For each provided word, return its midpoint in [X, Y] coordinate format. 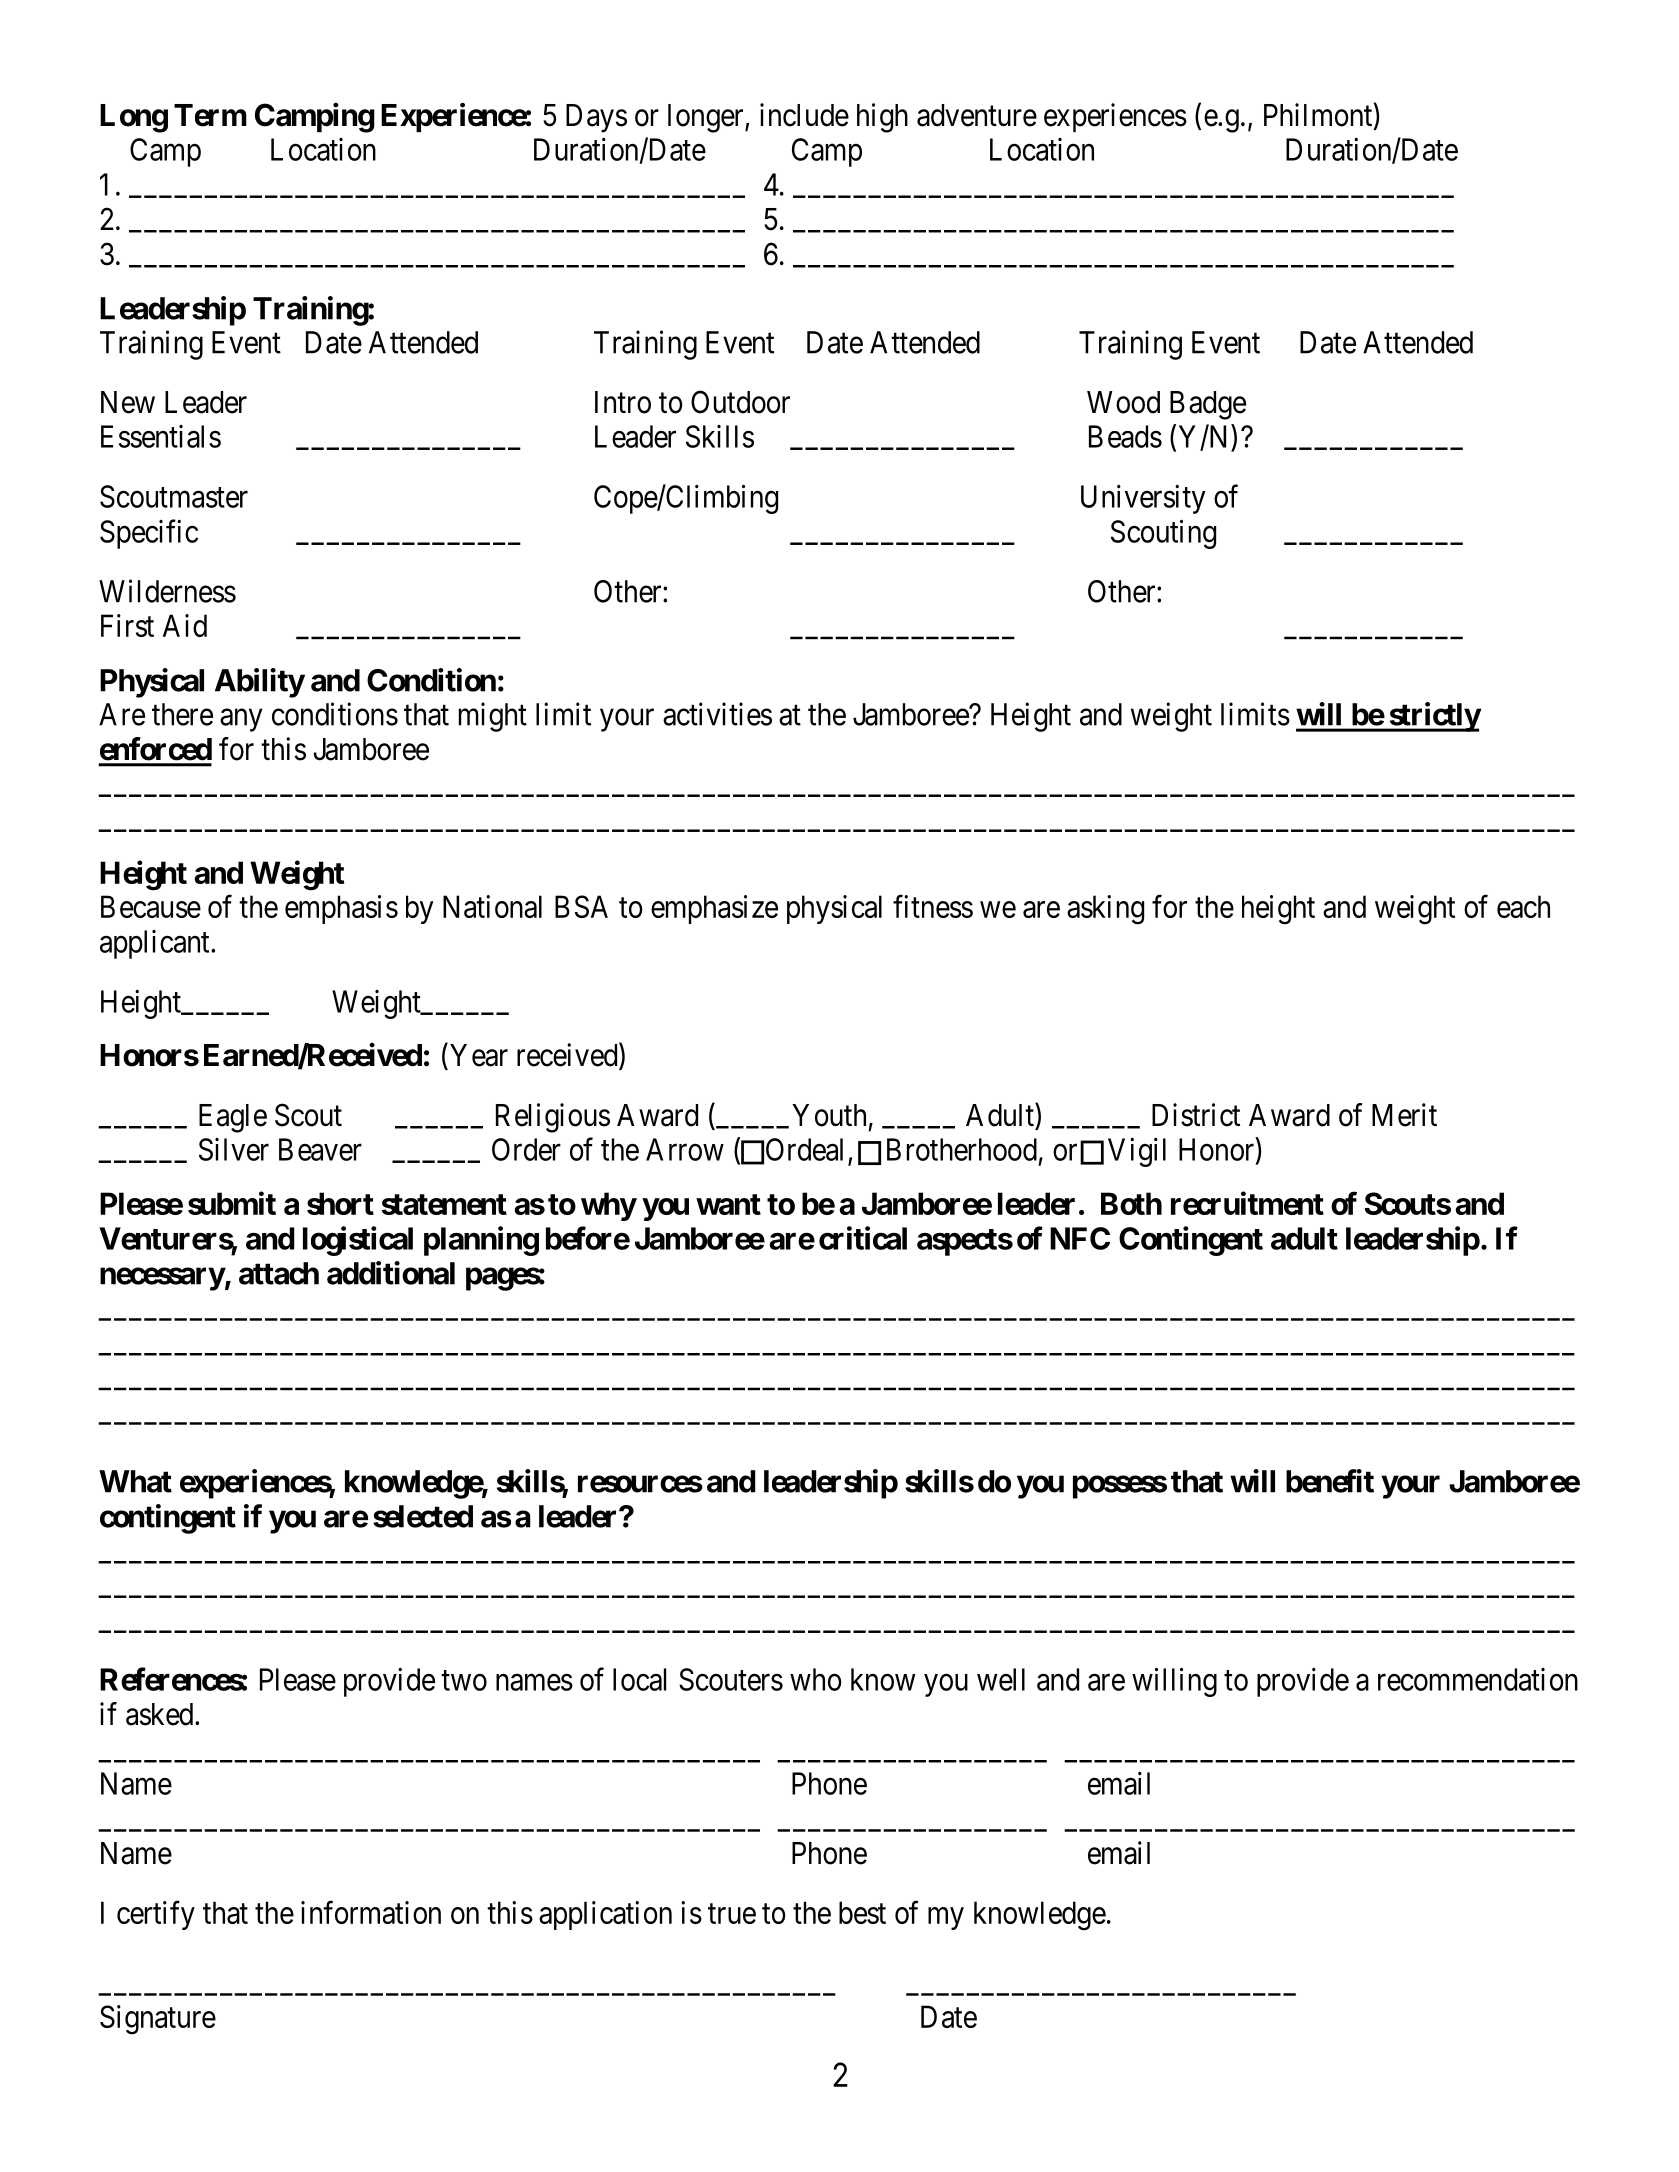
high [882, 118]
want [728, 1204]
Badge [1208, 405]
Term [210, 115]
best [862, 1912]
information [371, 1912]
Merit [1404, 1115]
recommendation [1478, 1679]
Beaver [320, 1149]
